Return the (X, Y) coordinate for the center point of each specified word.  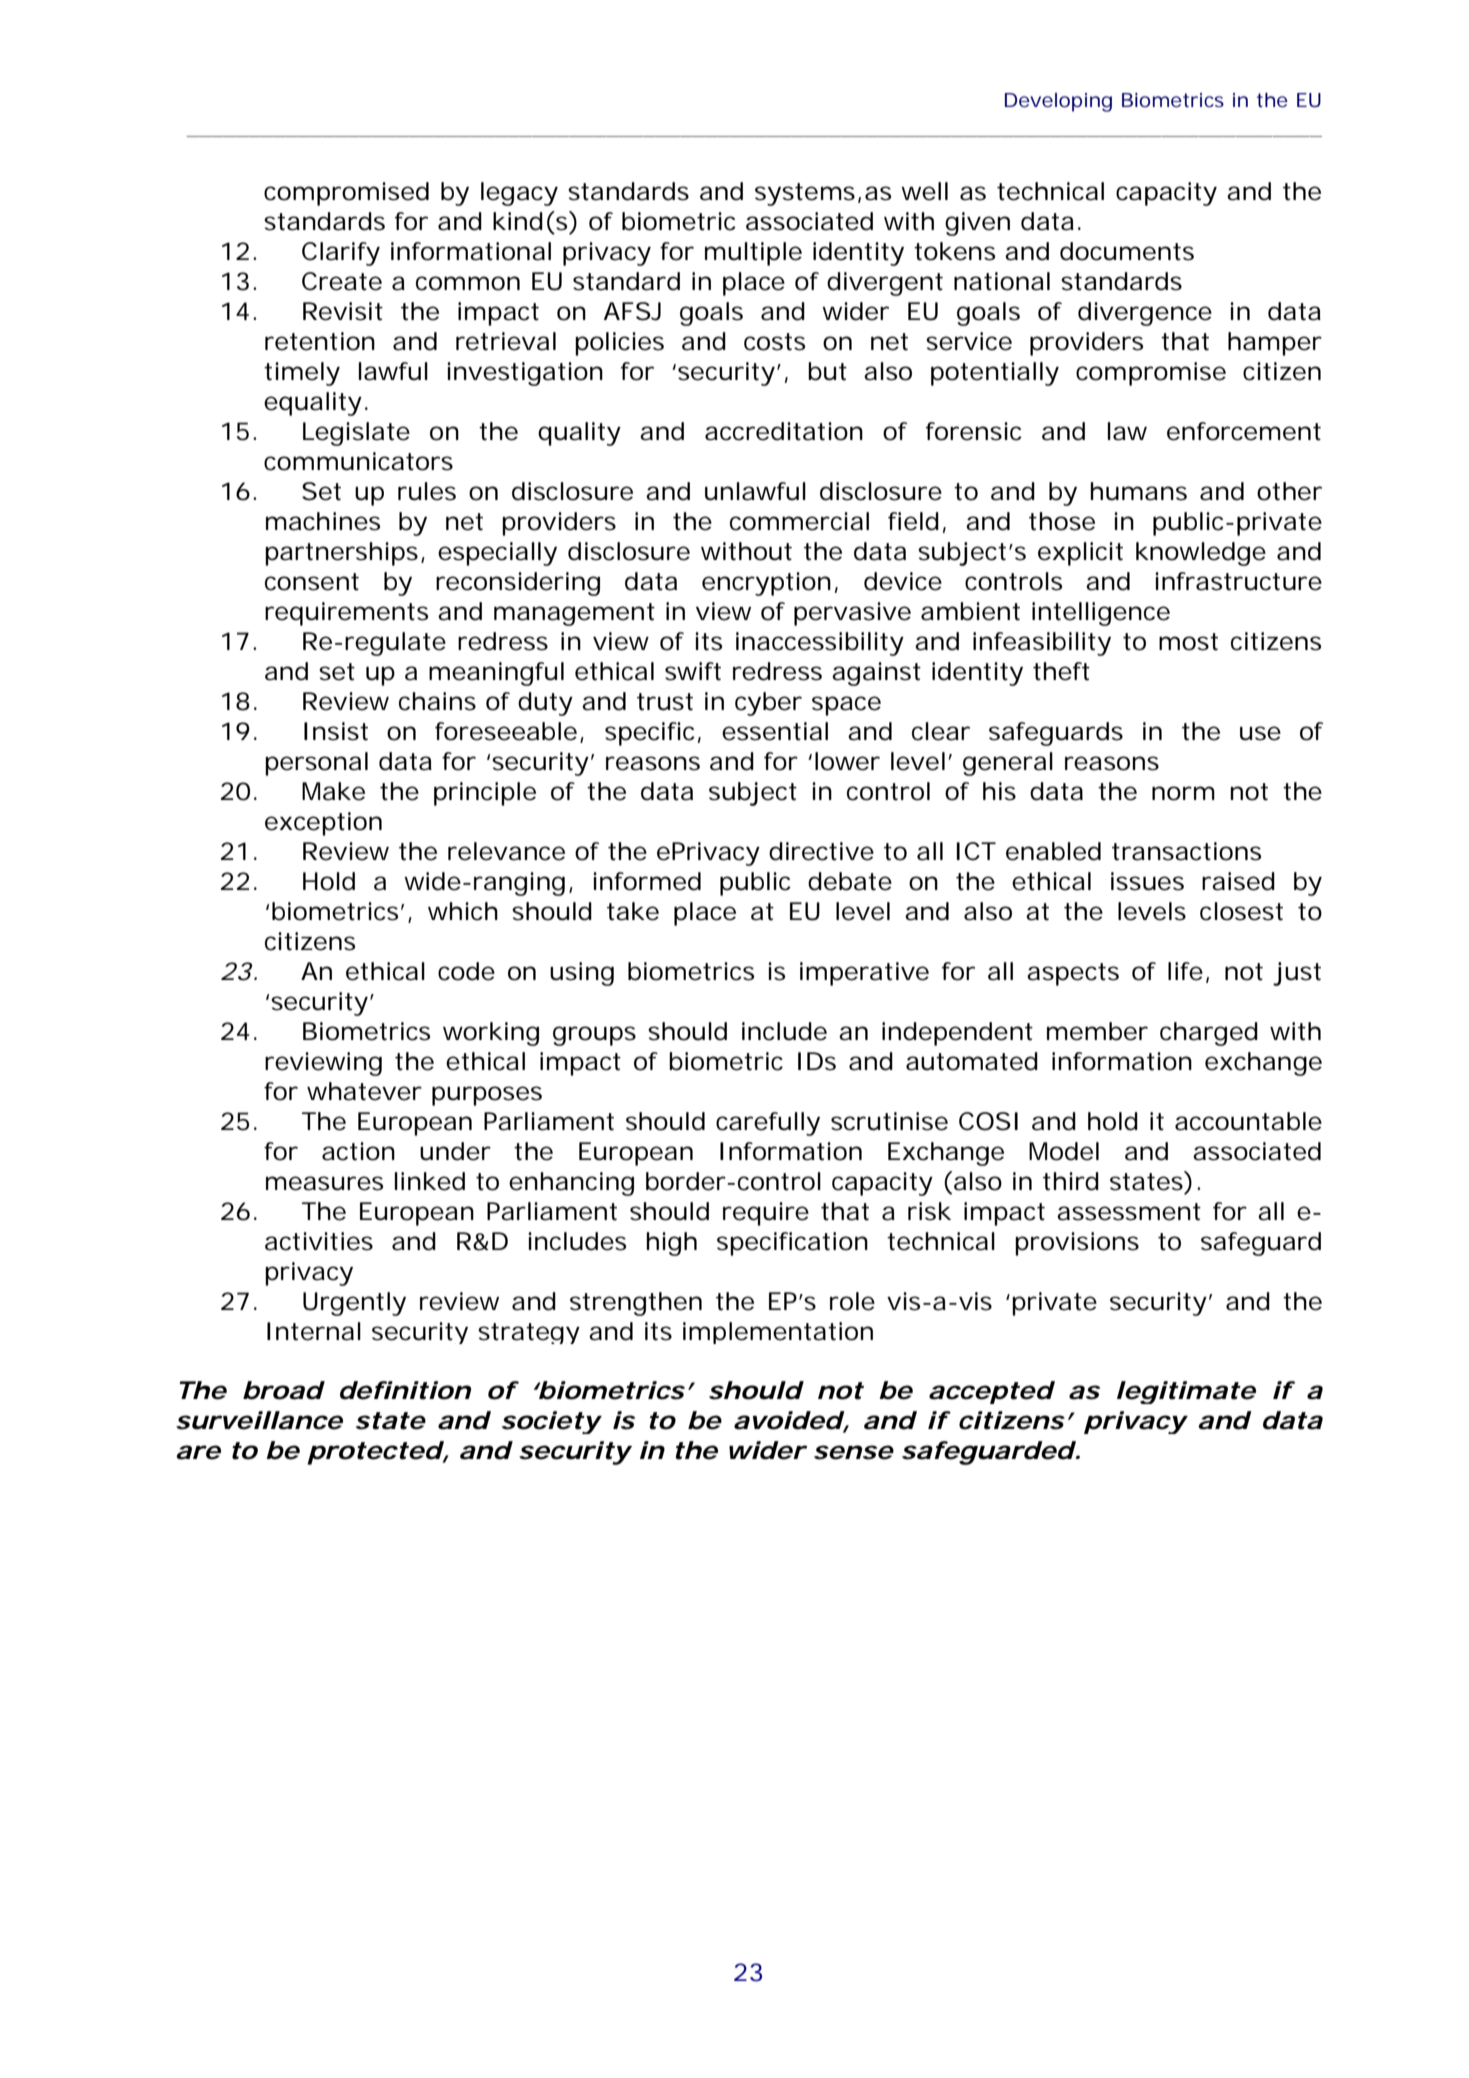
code (466, 971)
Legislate (356, 434)
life (1185, 971)
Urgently (354, 1304)
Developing (1058, 102)
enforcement (1244, 431)
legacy (519, 194)
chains (437, 701)
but (827, 371)
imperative (864, 974)
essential (775, 731)
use (1260, 733)
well (924, 191)
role (852, 1301)
